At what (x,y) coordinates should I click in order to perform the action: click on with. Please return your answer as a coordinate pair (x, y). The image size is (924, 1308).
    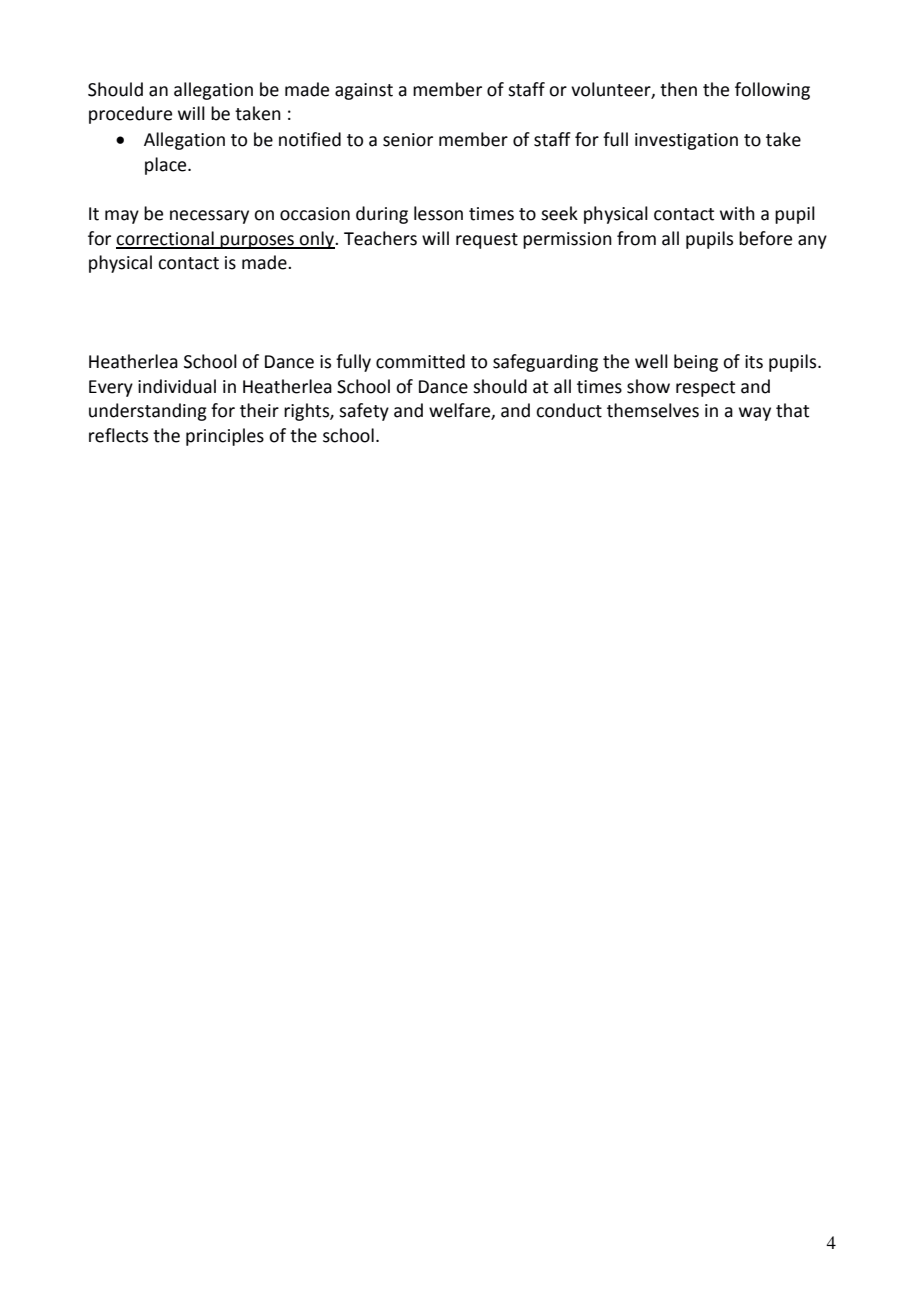
    Looking at the image, I should click on (737, 213).
